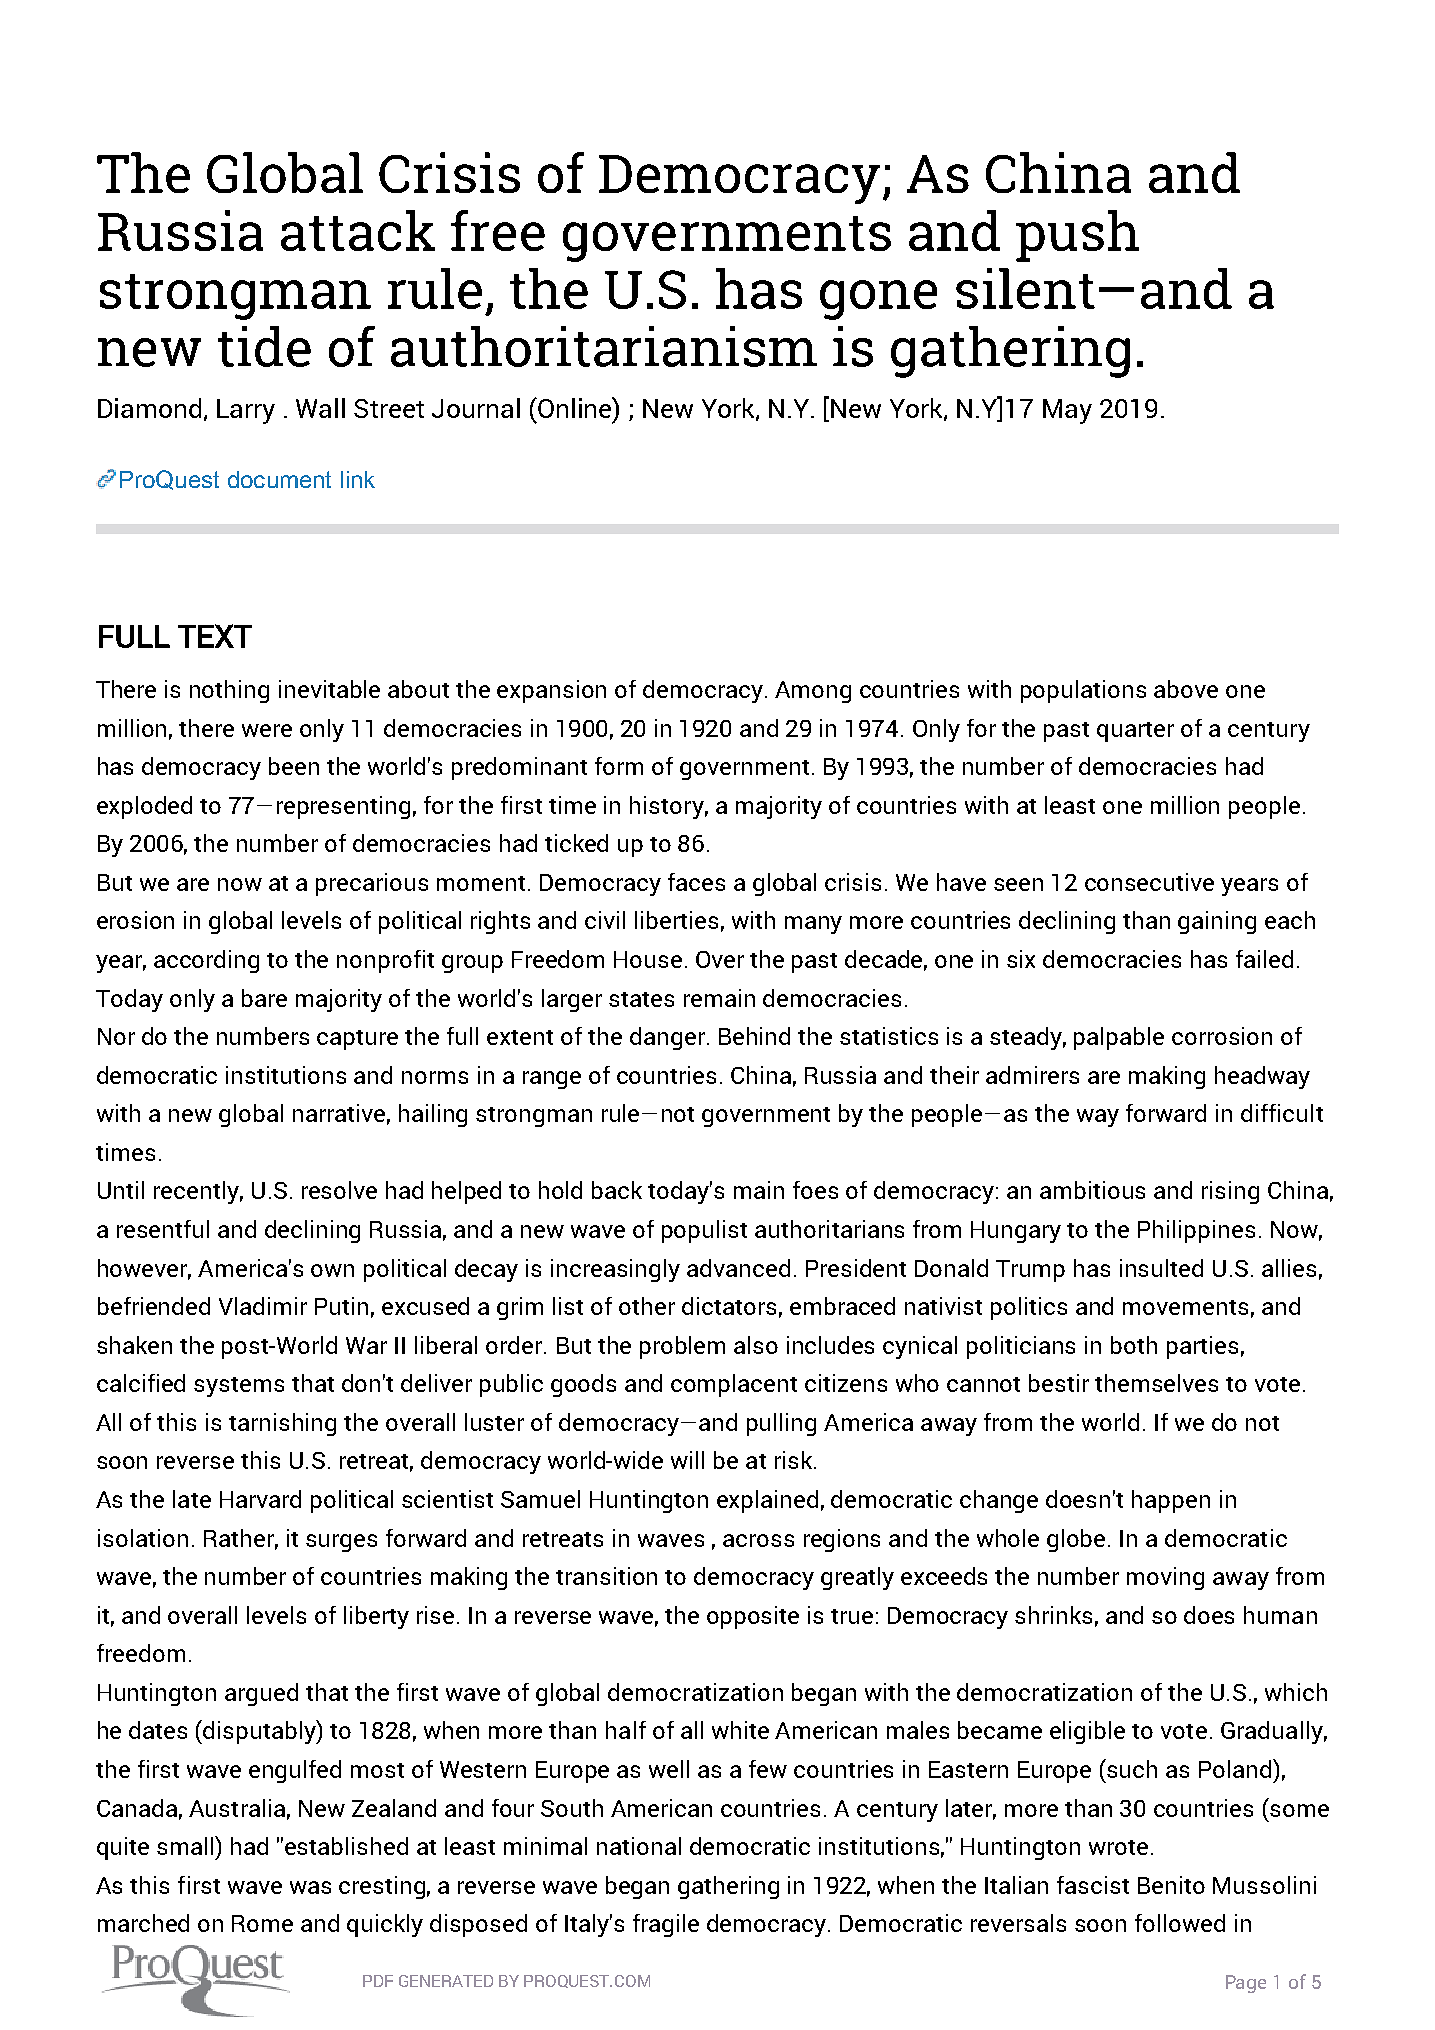 Image resolution: width=1435 pixels, height=2030 pixels. What do you see at coordinates (604, 346) in the screenshot?
I see `authoritarianism` at bounding box center [604, 346].
